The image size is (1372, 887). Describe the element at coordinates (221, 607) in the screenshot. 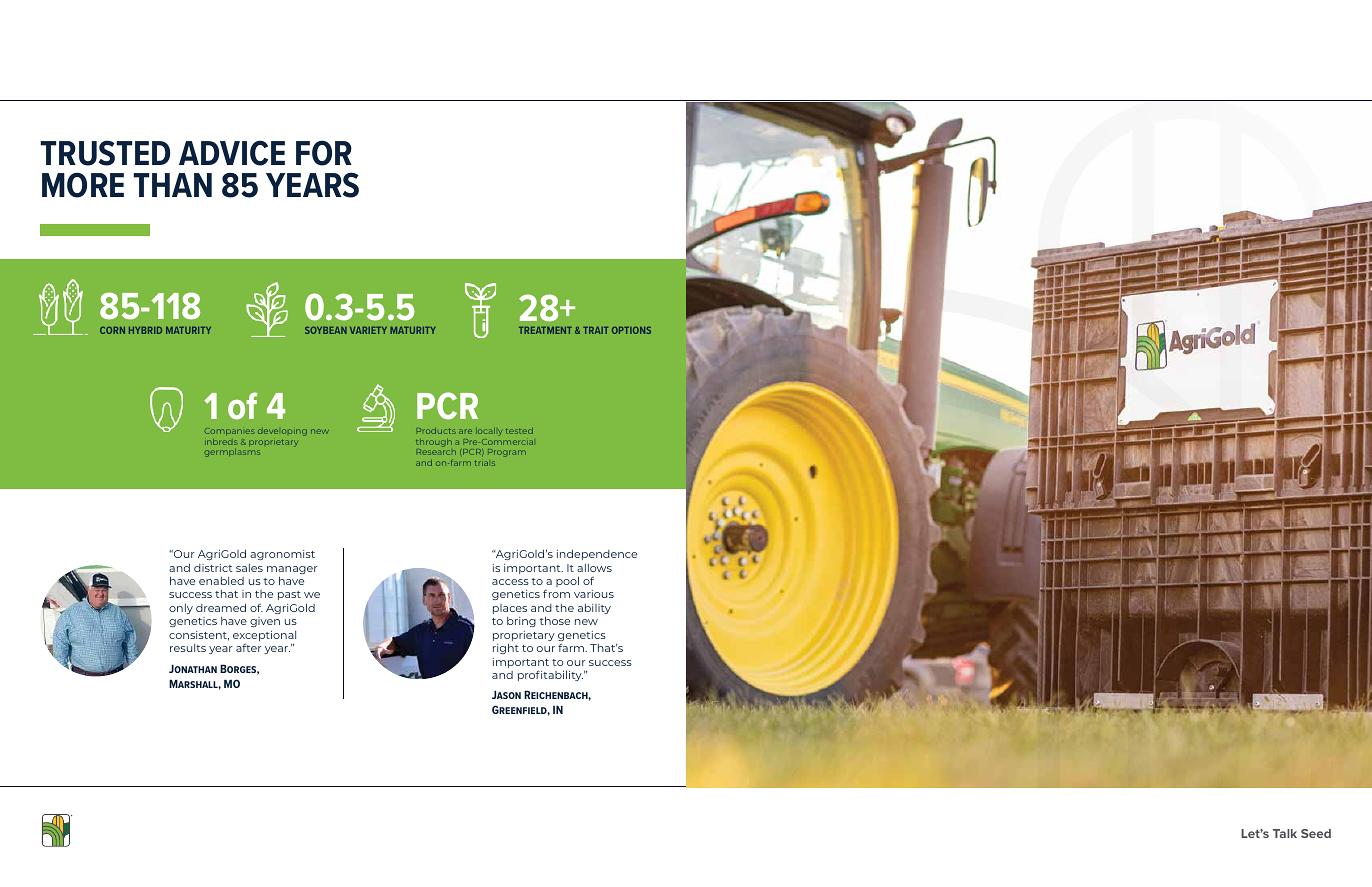

I see `dreamed` at that location.
